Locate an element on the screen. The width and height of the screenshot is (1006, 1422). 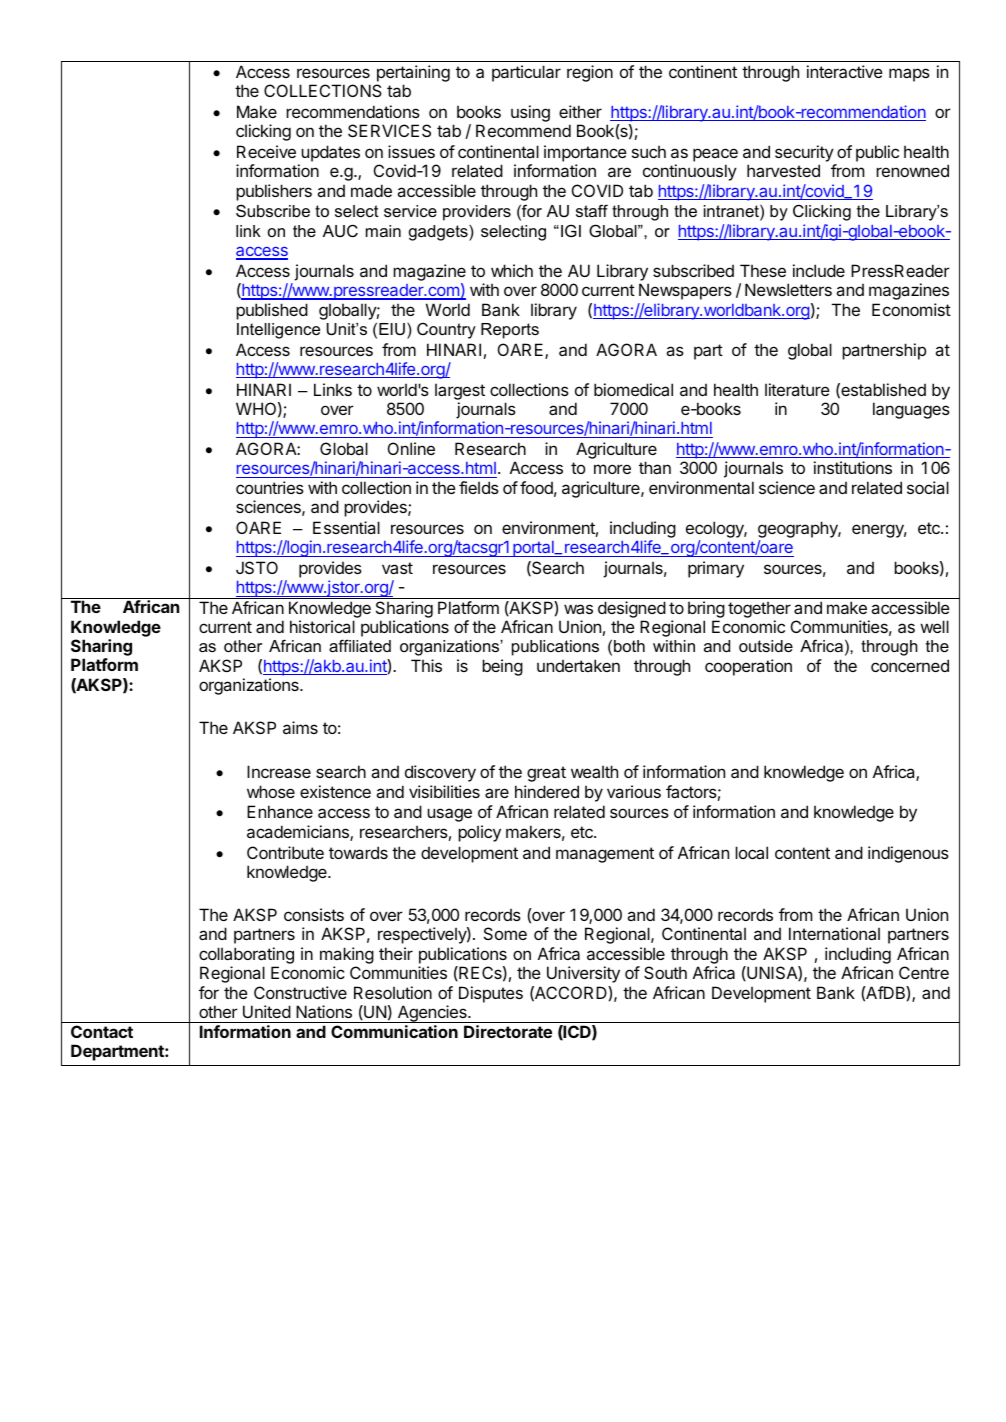
countries is located at coordinates (270, 487).
